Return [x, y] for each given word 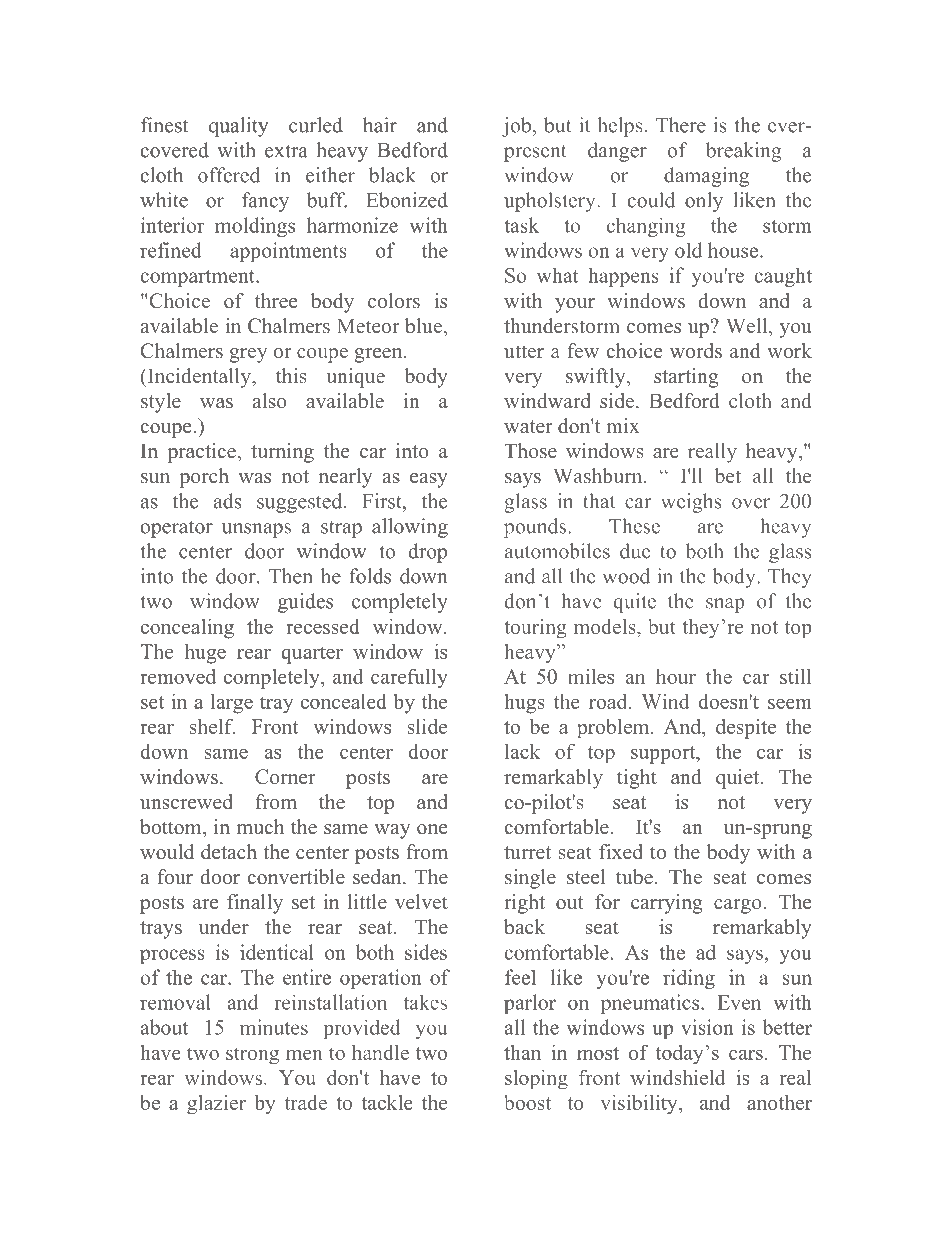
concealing [187, 629]
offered [229, 175]
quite [635, 603]
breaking [744, 152]
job [516, 127]
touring [535, 629]
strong [252, 1056]
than [522, 1052]
